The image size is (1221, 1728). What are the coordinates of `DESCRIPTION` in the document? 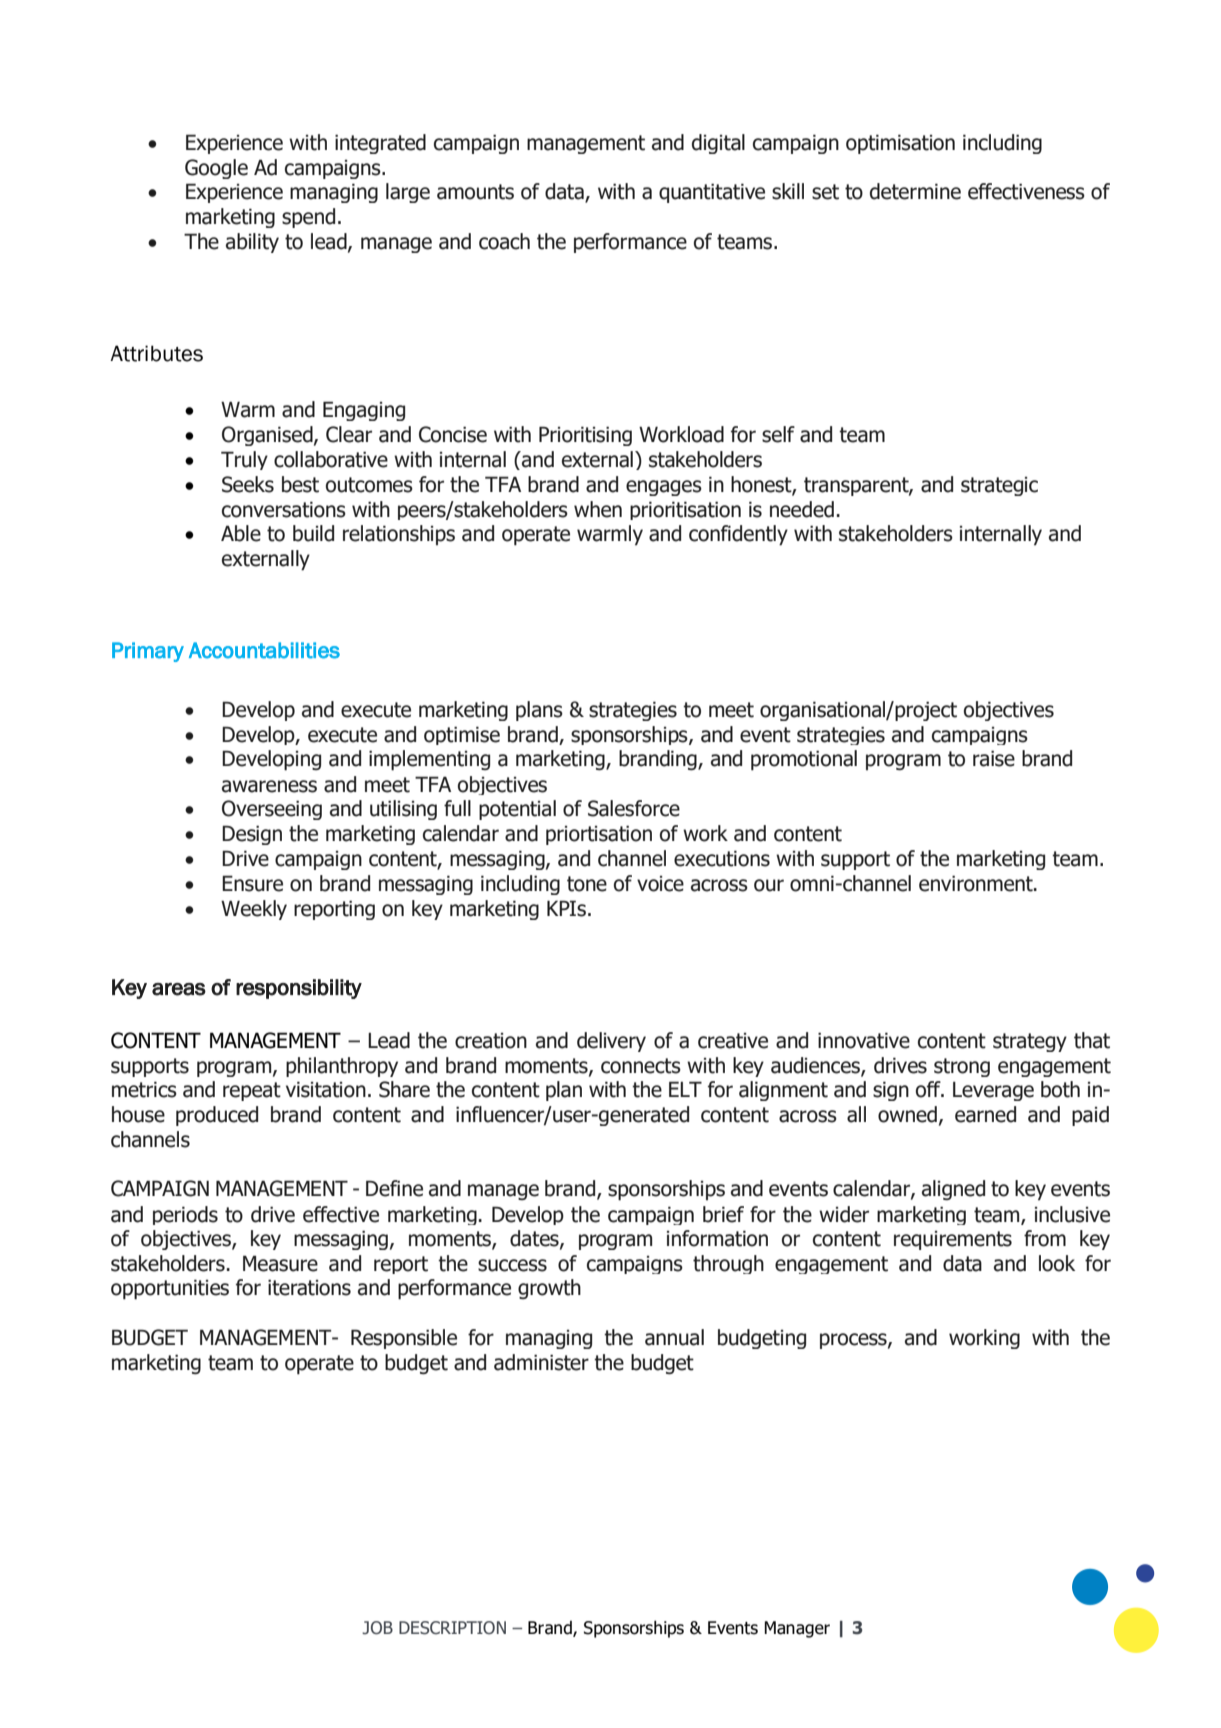 It's located at (452, 1628).
